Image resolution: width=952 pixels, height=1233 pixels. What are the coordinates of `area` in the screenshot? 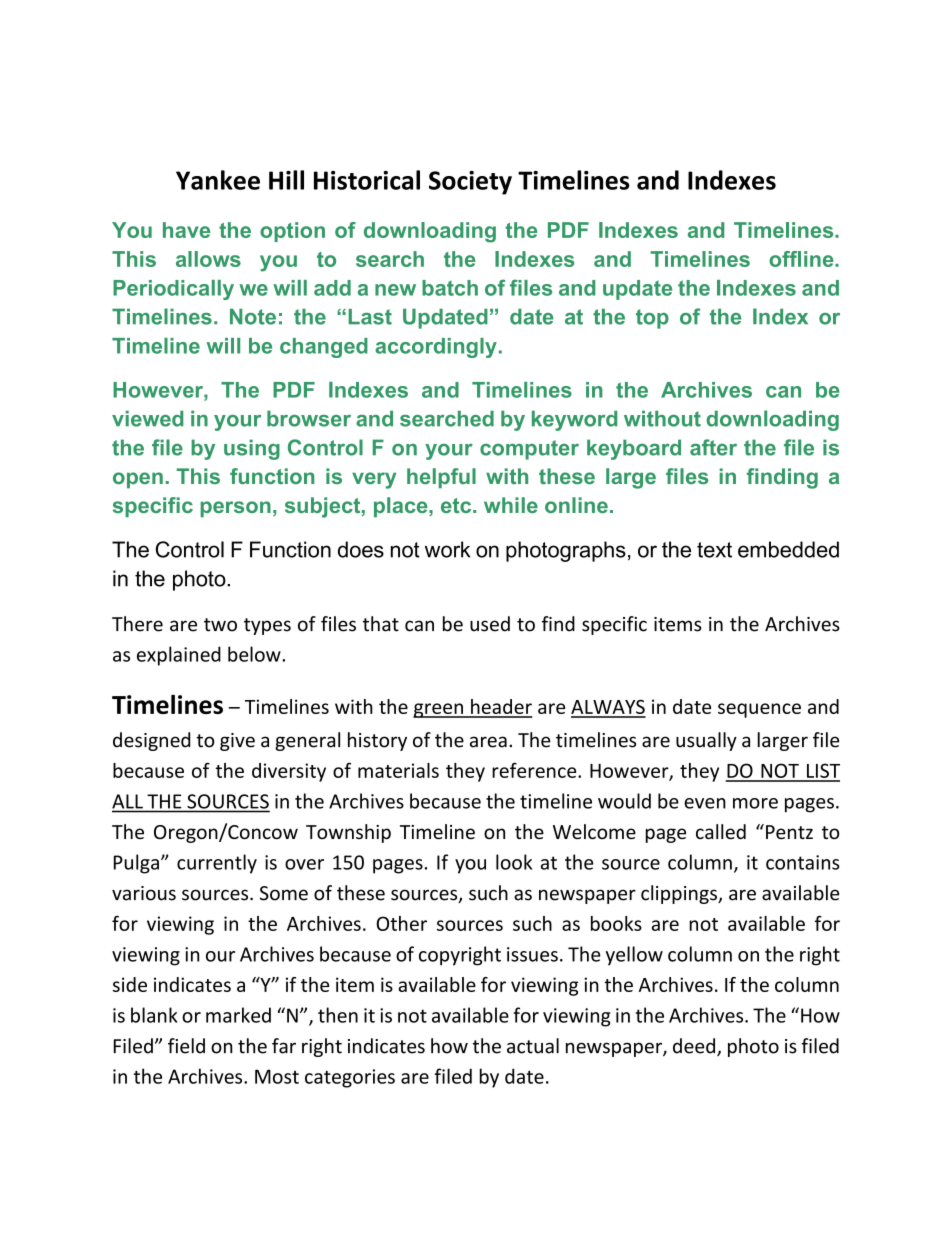 It's located at (488, 742).
